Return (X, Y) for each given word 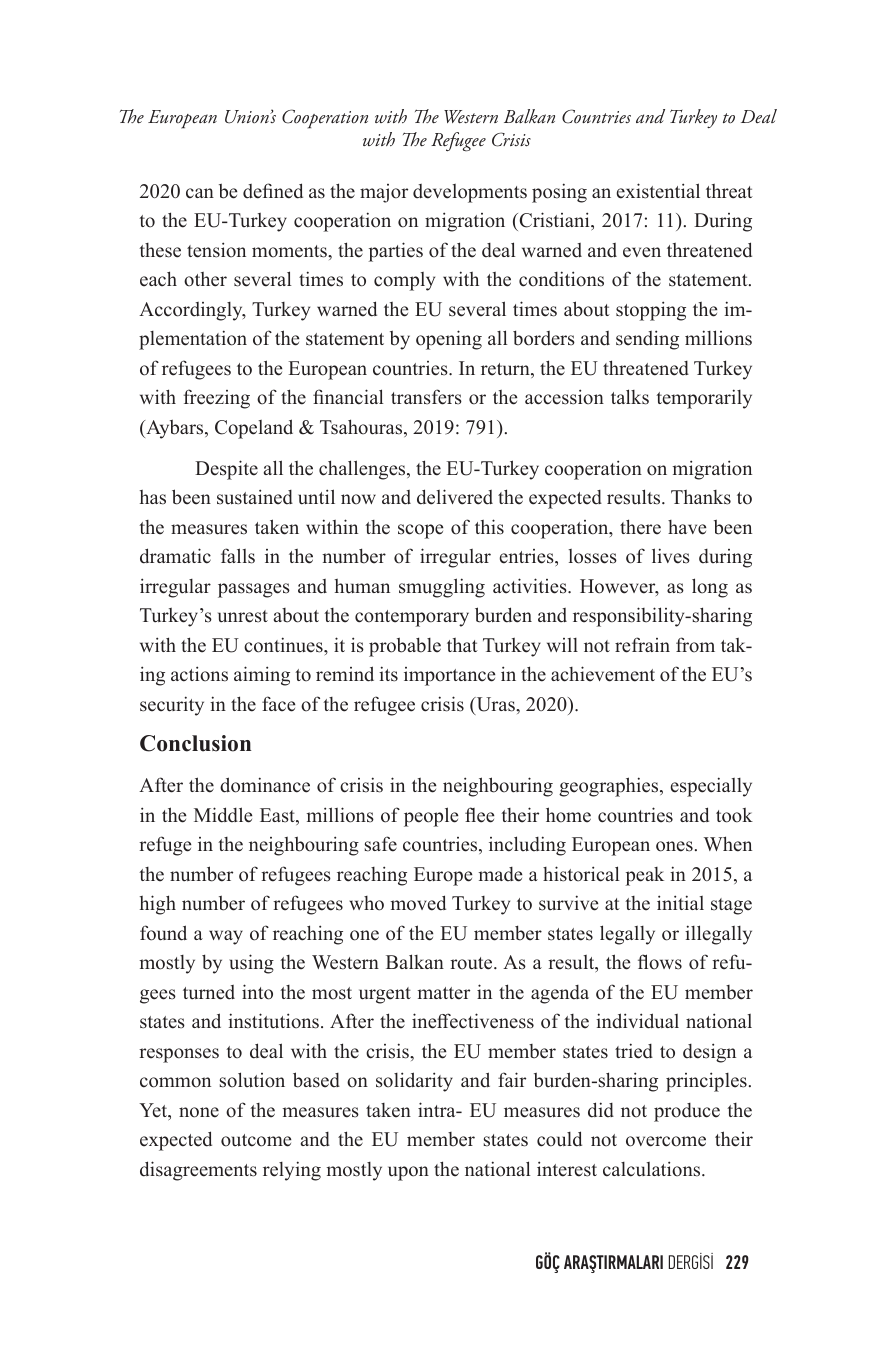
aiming (262, 676)
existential (658, 191)
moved (418, 903)
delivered (455, 497)
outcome (256, 1140)
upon (408, 1173)
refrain (642, 645)
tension (216, 250)
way (226, 937)
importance (449, 676)
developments (470, 193)
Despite (226, 470)
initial (680, 902)
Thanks (701, 497)
